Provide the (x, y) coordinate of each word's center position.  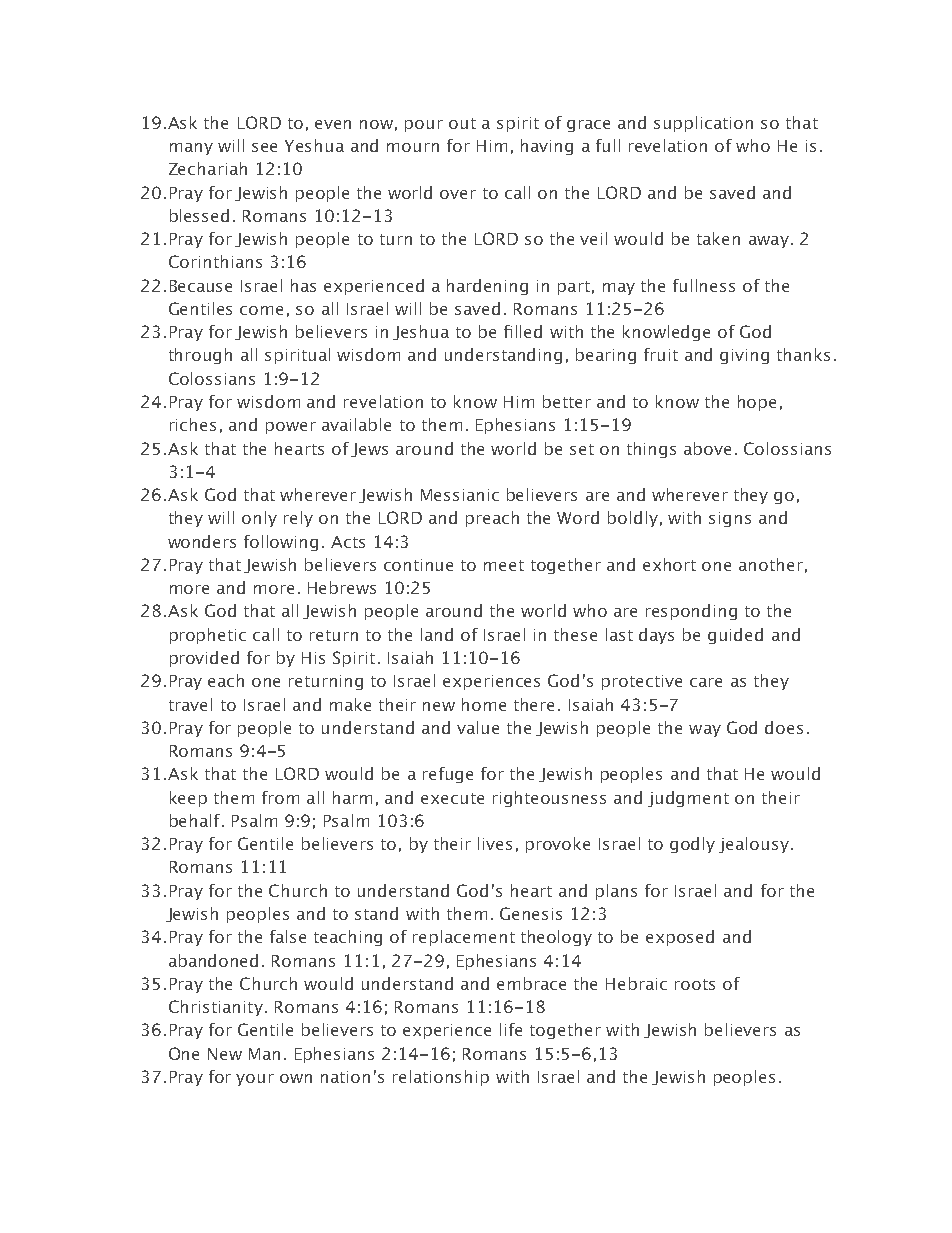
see (264, 147)
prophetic (208, 636)
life (511, 1029)
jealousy (755, 845)
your (255, 1080)
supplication (703, 124)
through (200, 356)
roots (695, 984)
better (567, 401)
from (280, 797)
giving (744, 356)
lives (495, 843)
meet (504, 565)
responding (691, 612)
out (462, 123)
